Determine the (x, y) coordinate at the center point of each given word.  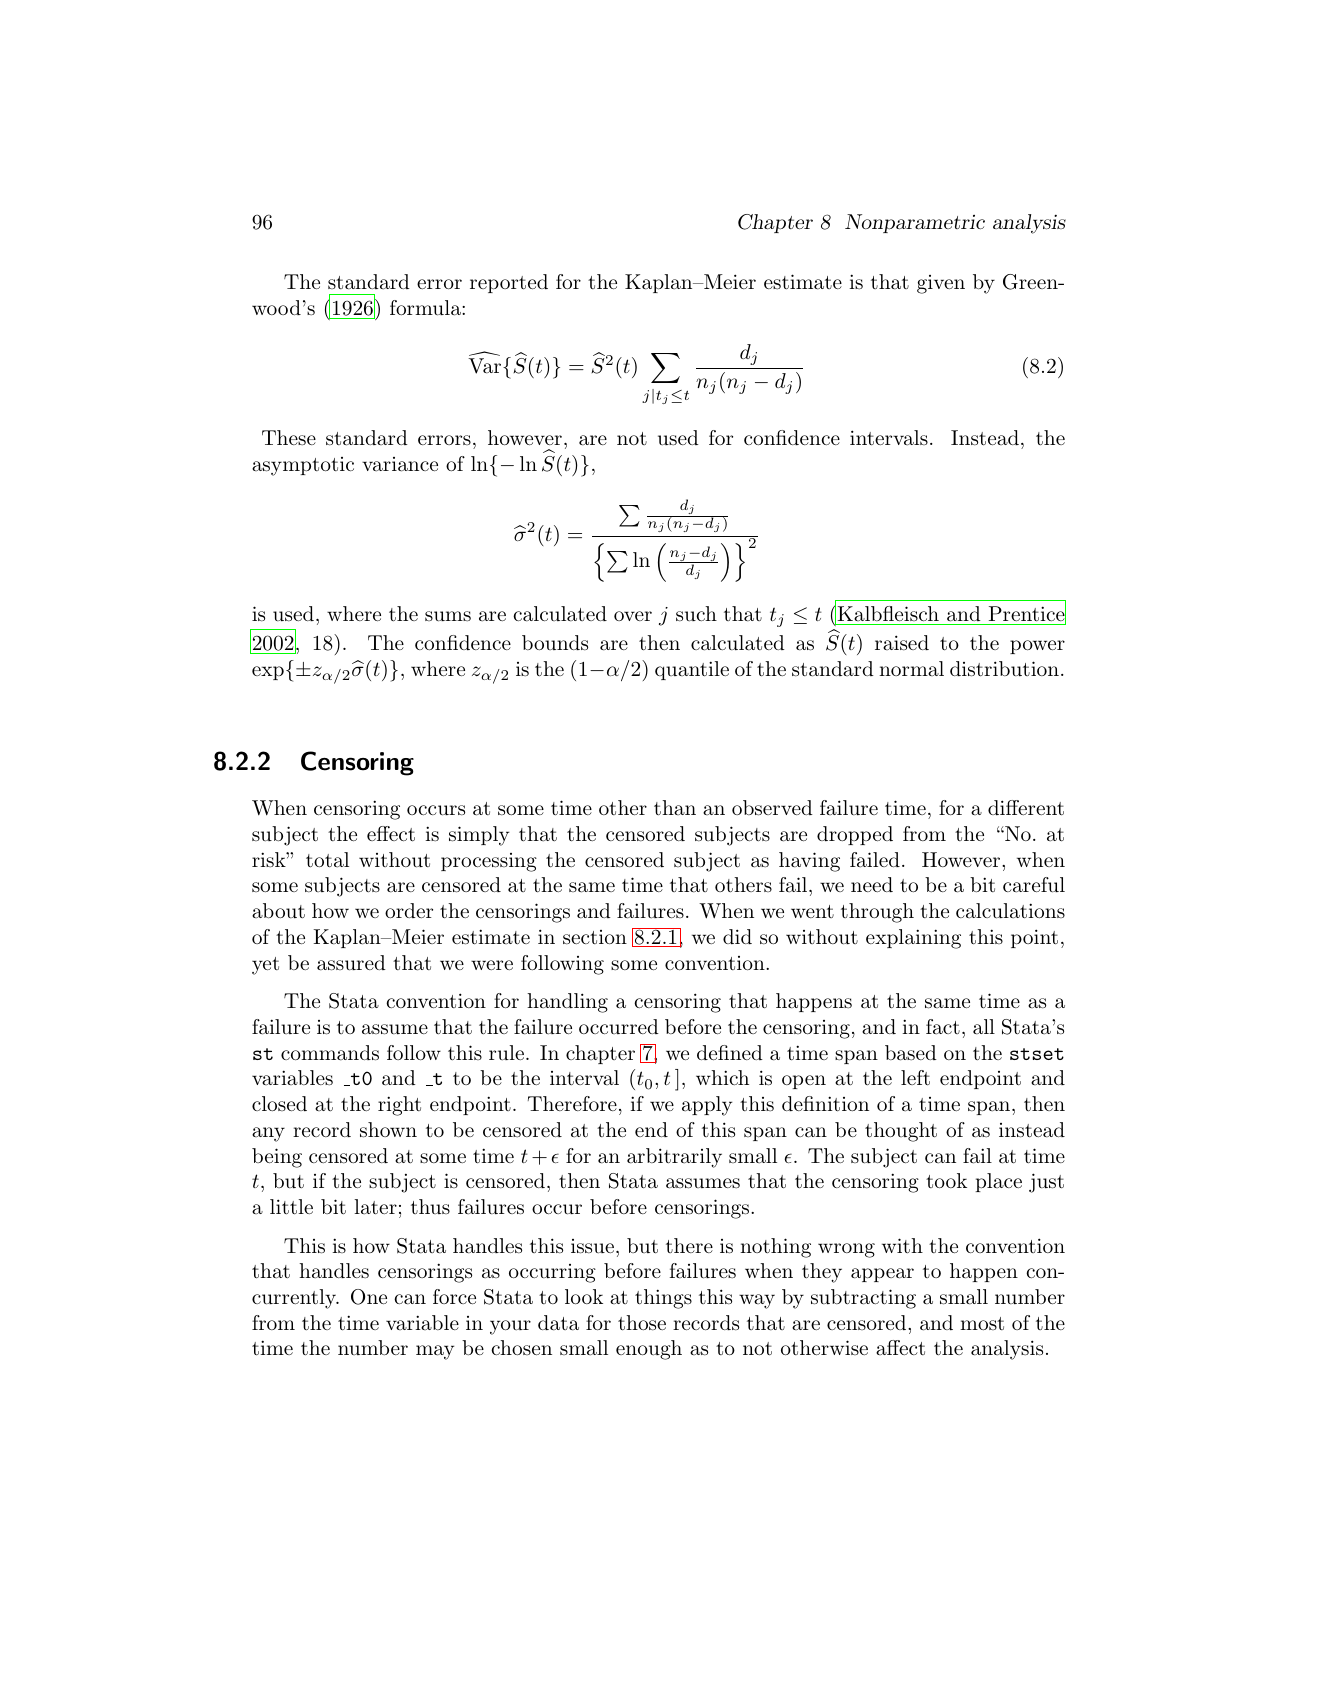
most (982, 1323)
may (435, 1352)
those (642, 1323)
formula (426, 308)
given (941, 284)
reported (509, 283)
